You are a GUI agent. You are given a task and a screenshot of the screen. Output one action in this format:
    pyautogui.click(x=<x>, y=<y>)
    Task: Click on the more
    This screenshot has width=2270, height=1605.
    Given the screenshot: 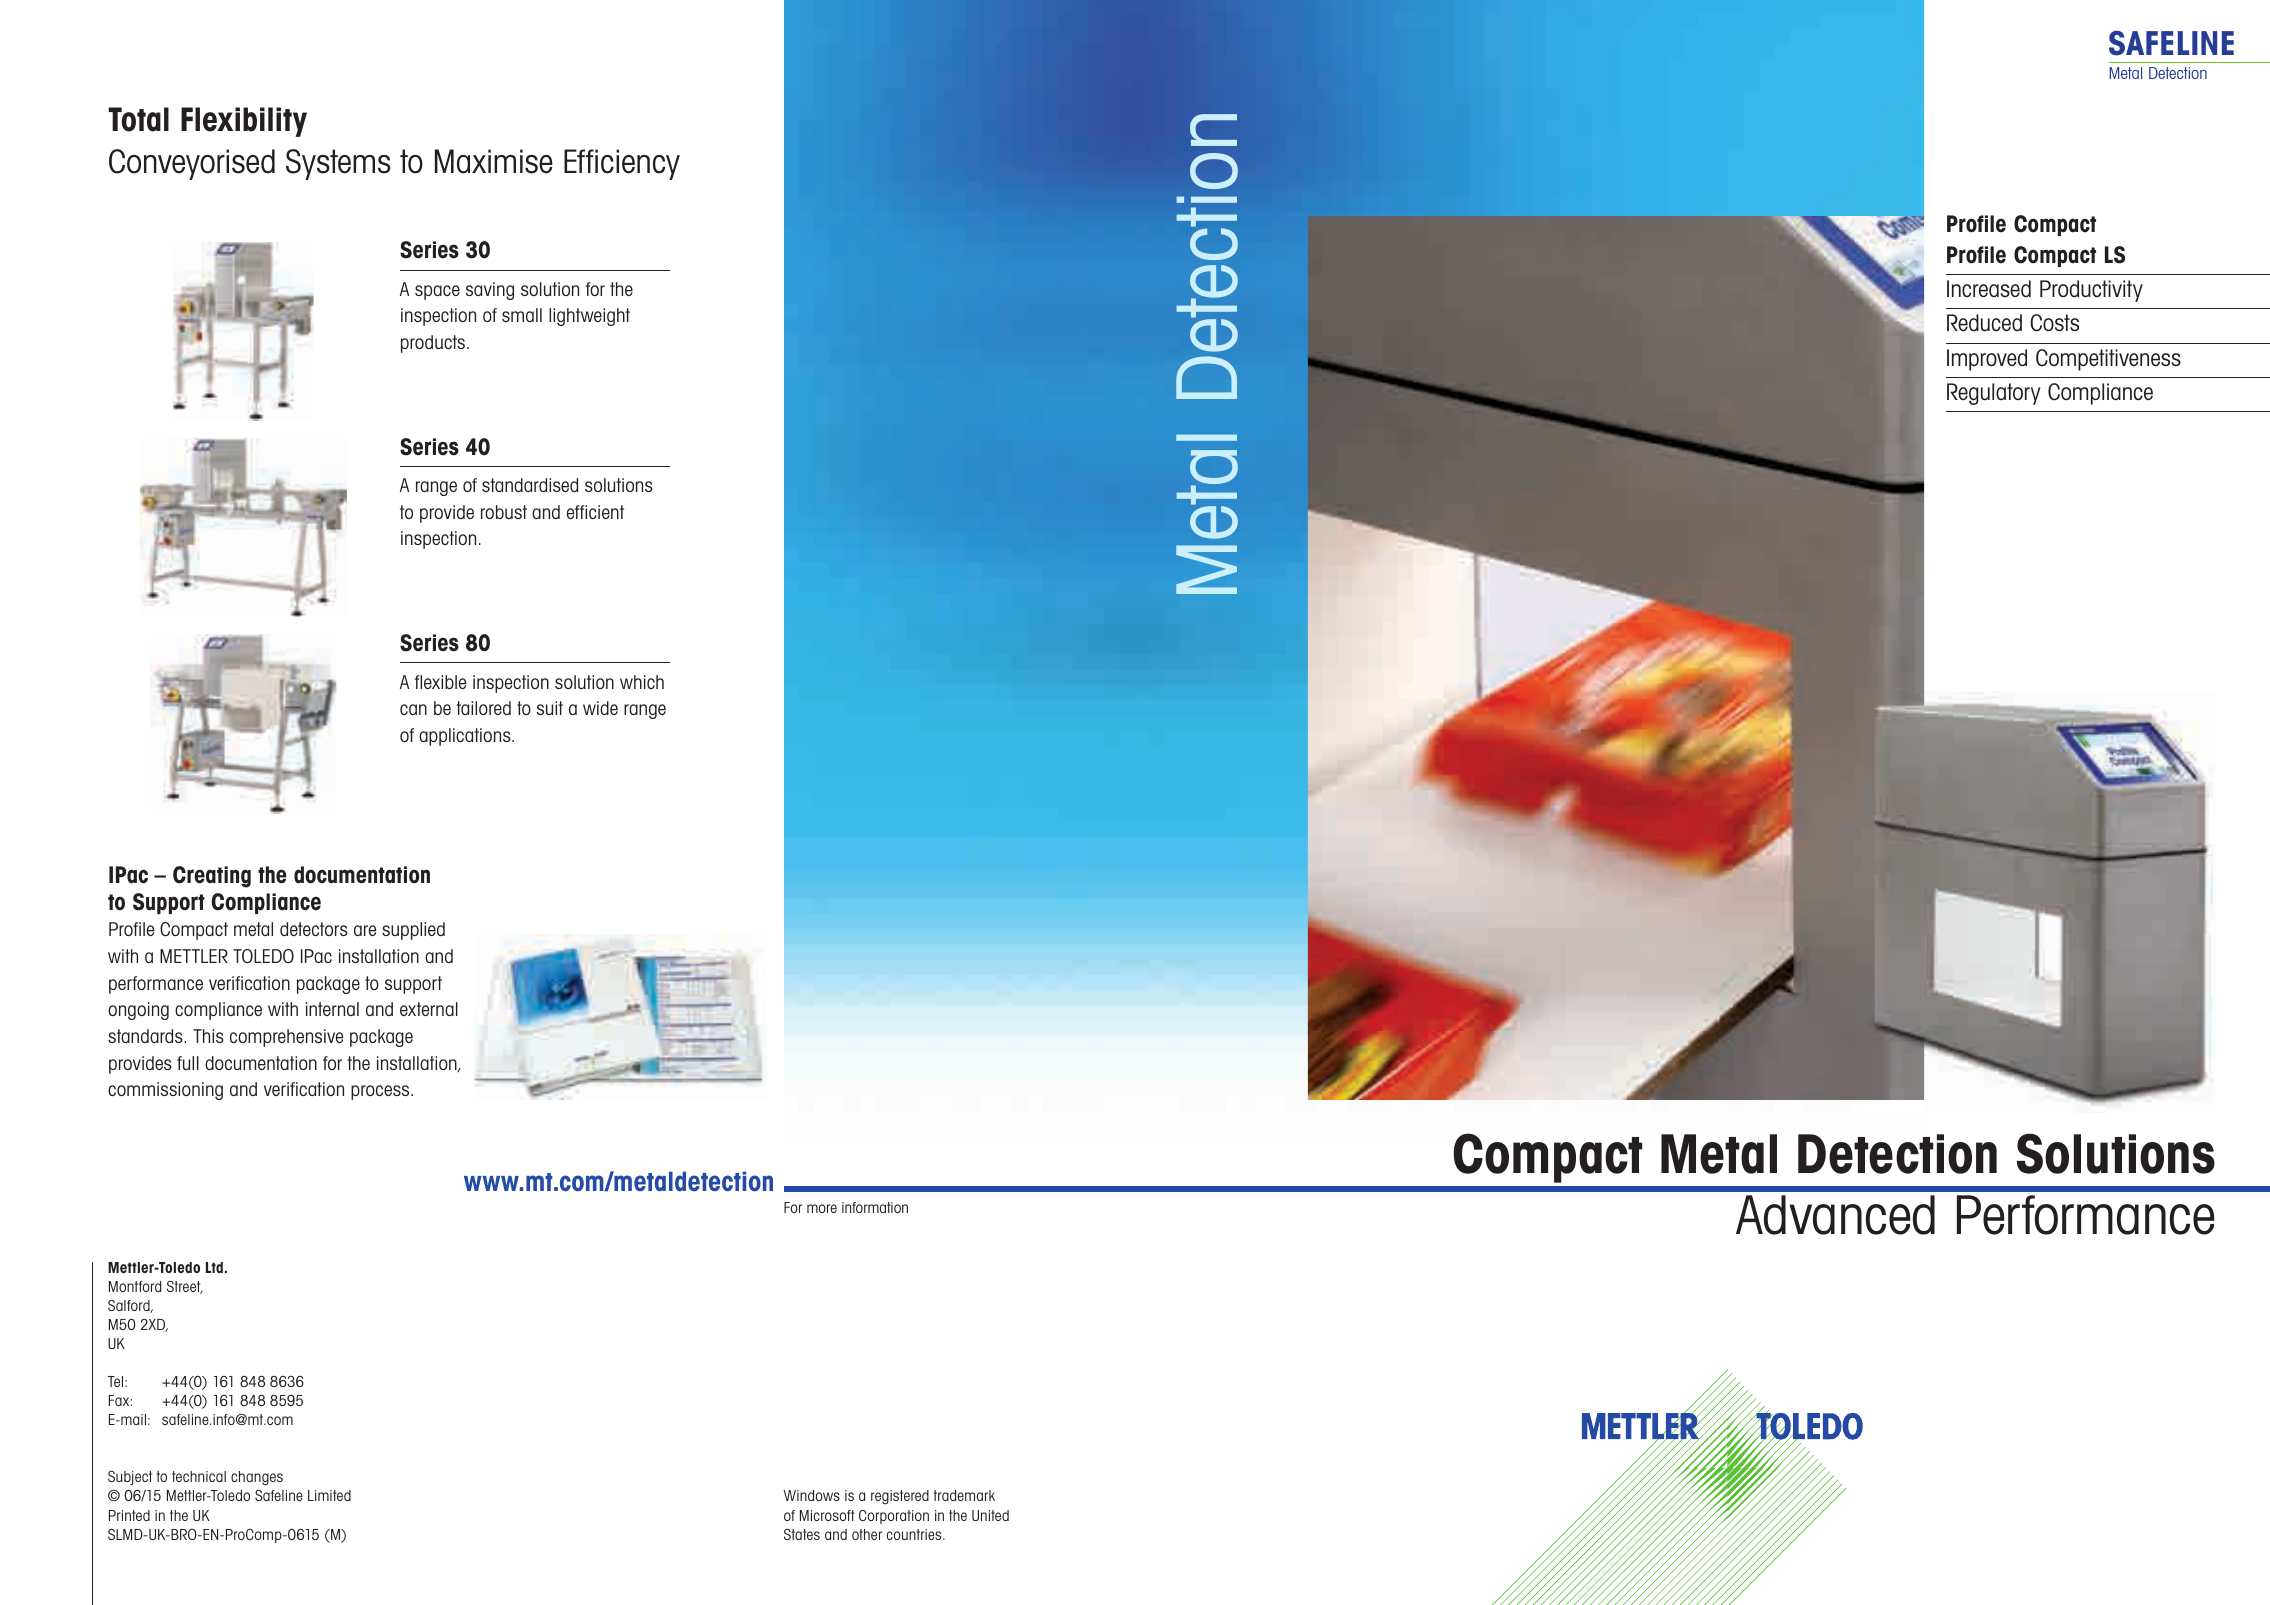 What is the action you would take?
    pyautogui.click(x=822, y=1208)
